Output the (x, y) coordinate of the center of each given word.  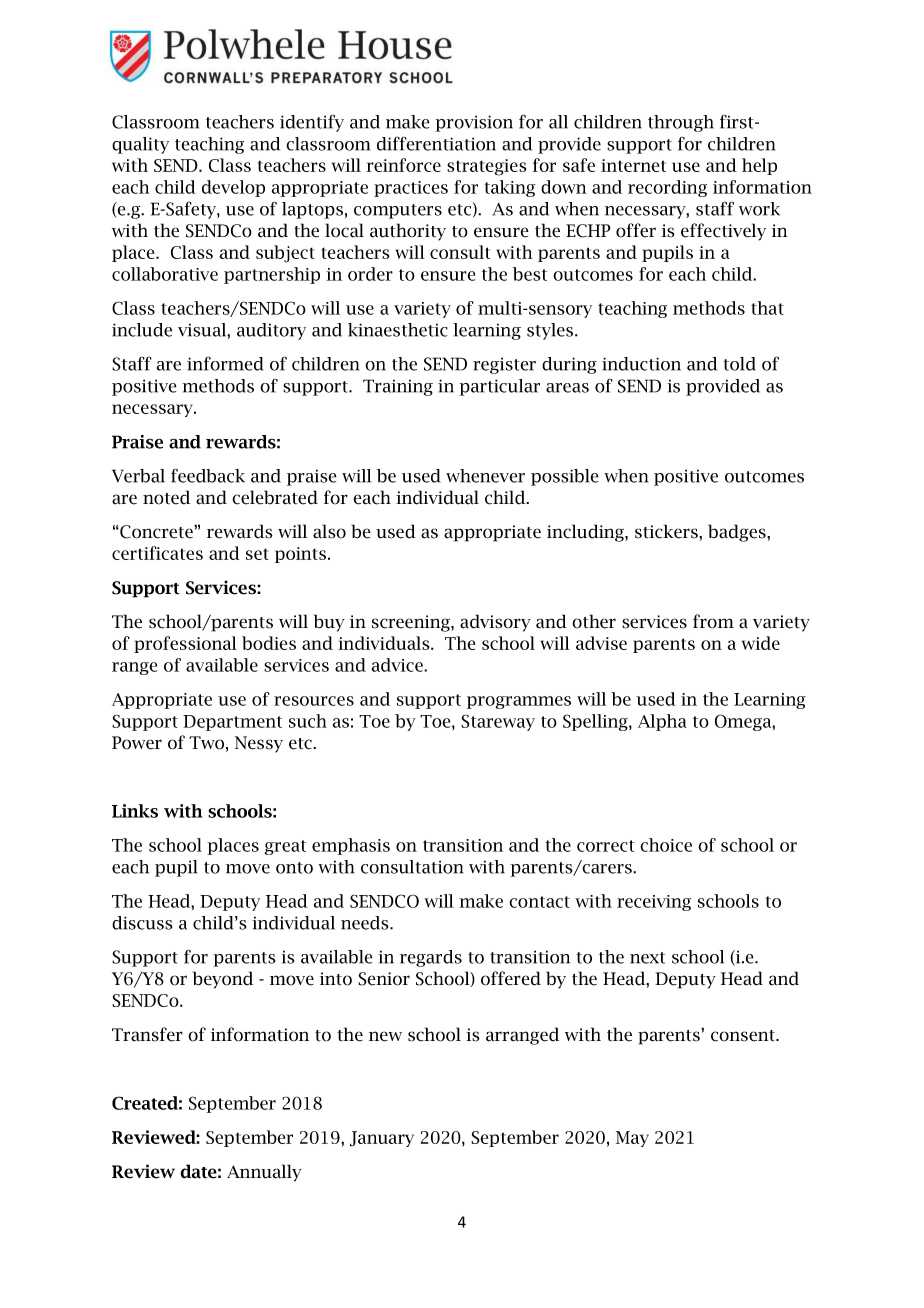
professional (185, 644)
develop (233, 188)
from (713, 621)
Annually (264, 1173)
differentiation (436, 143)
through (681, 123)
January (382, 1139)
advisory (495, 623)
